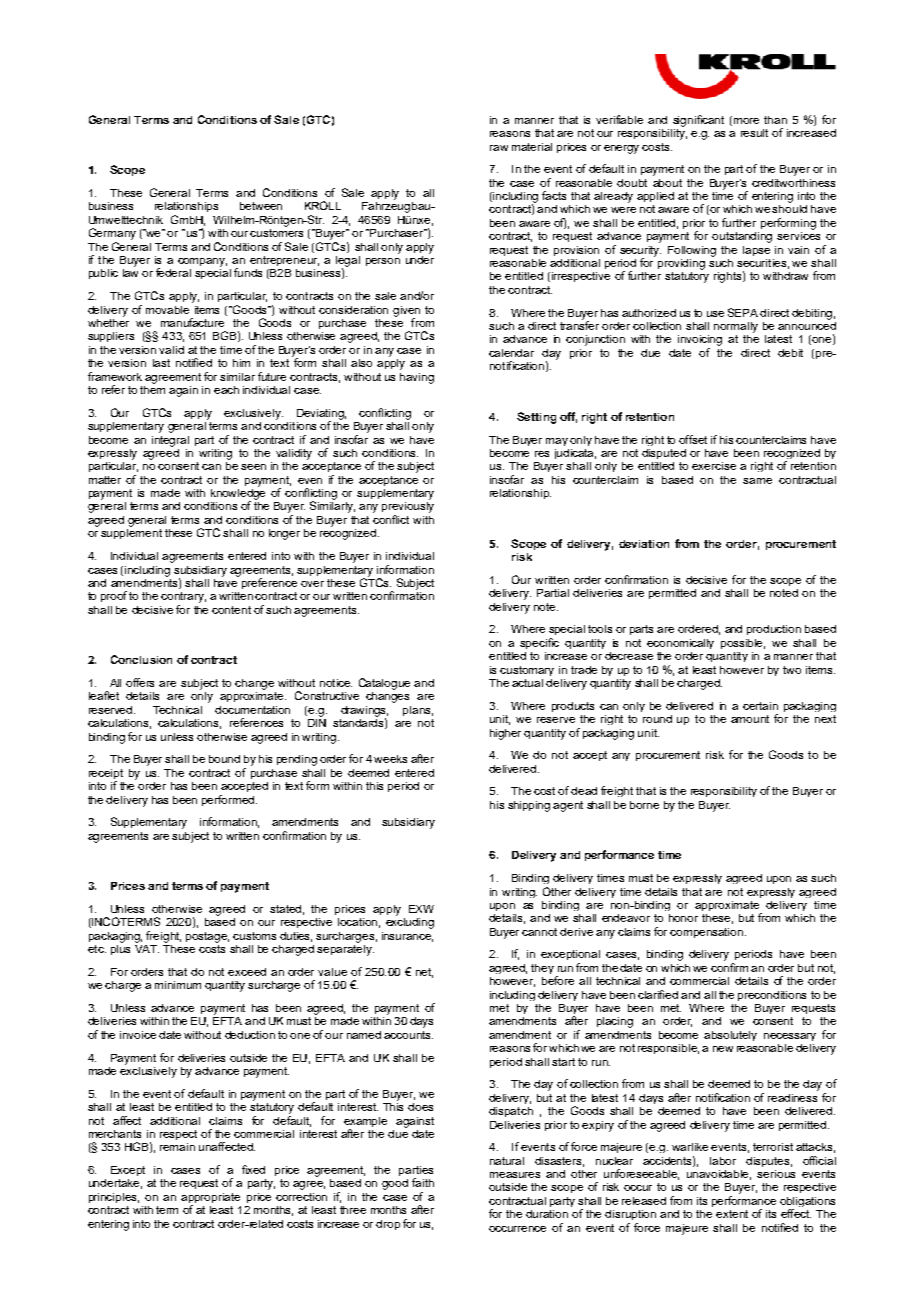  Describe the element at coordinates (754, 133) in the screenshot. I see `result` at that location.
